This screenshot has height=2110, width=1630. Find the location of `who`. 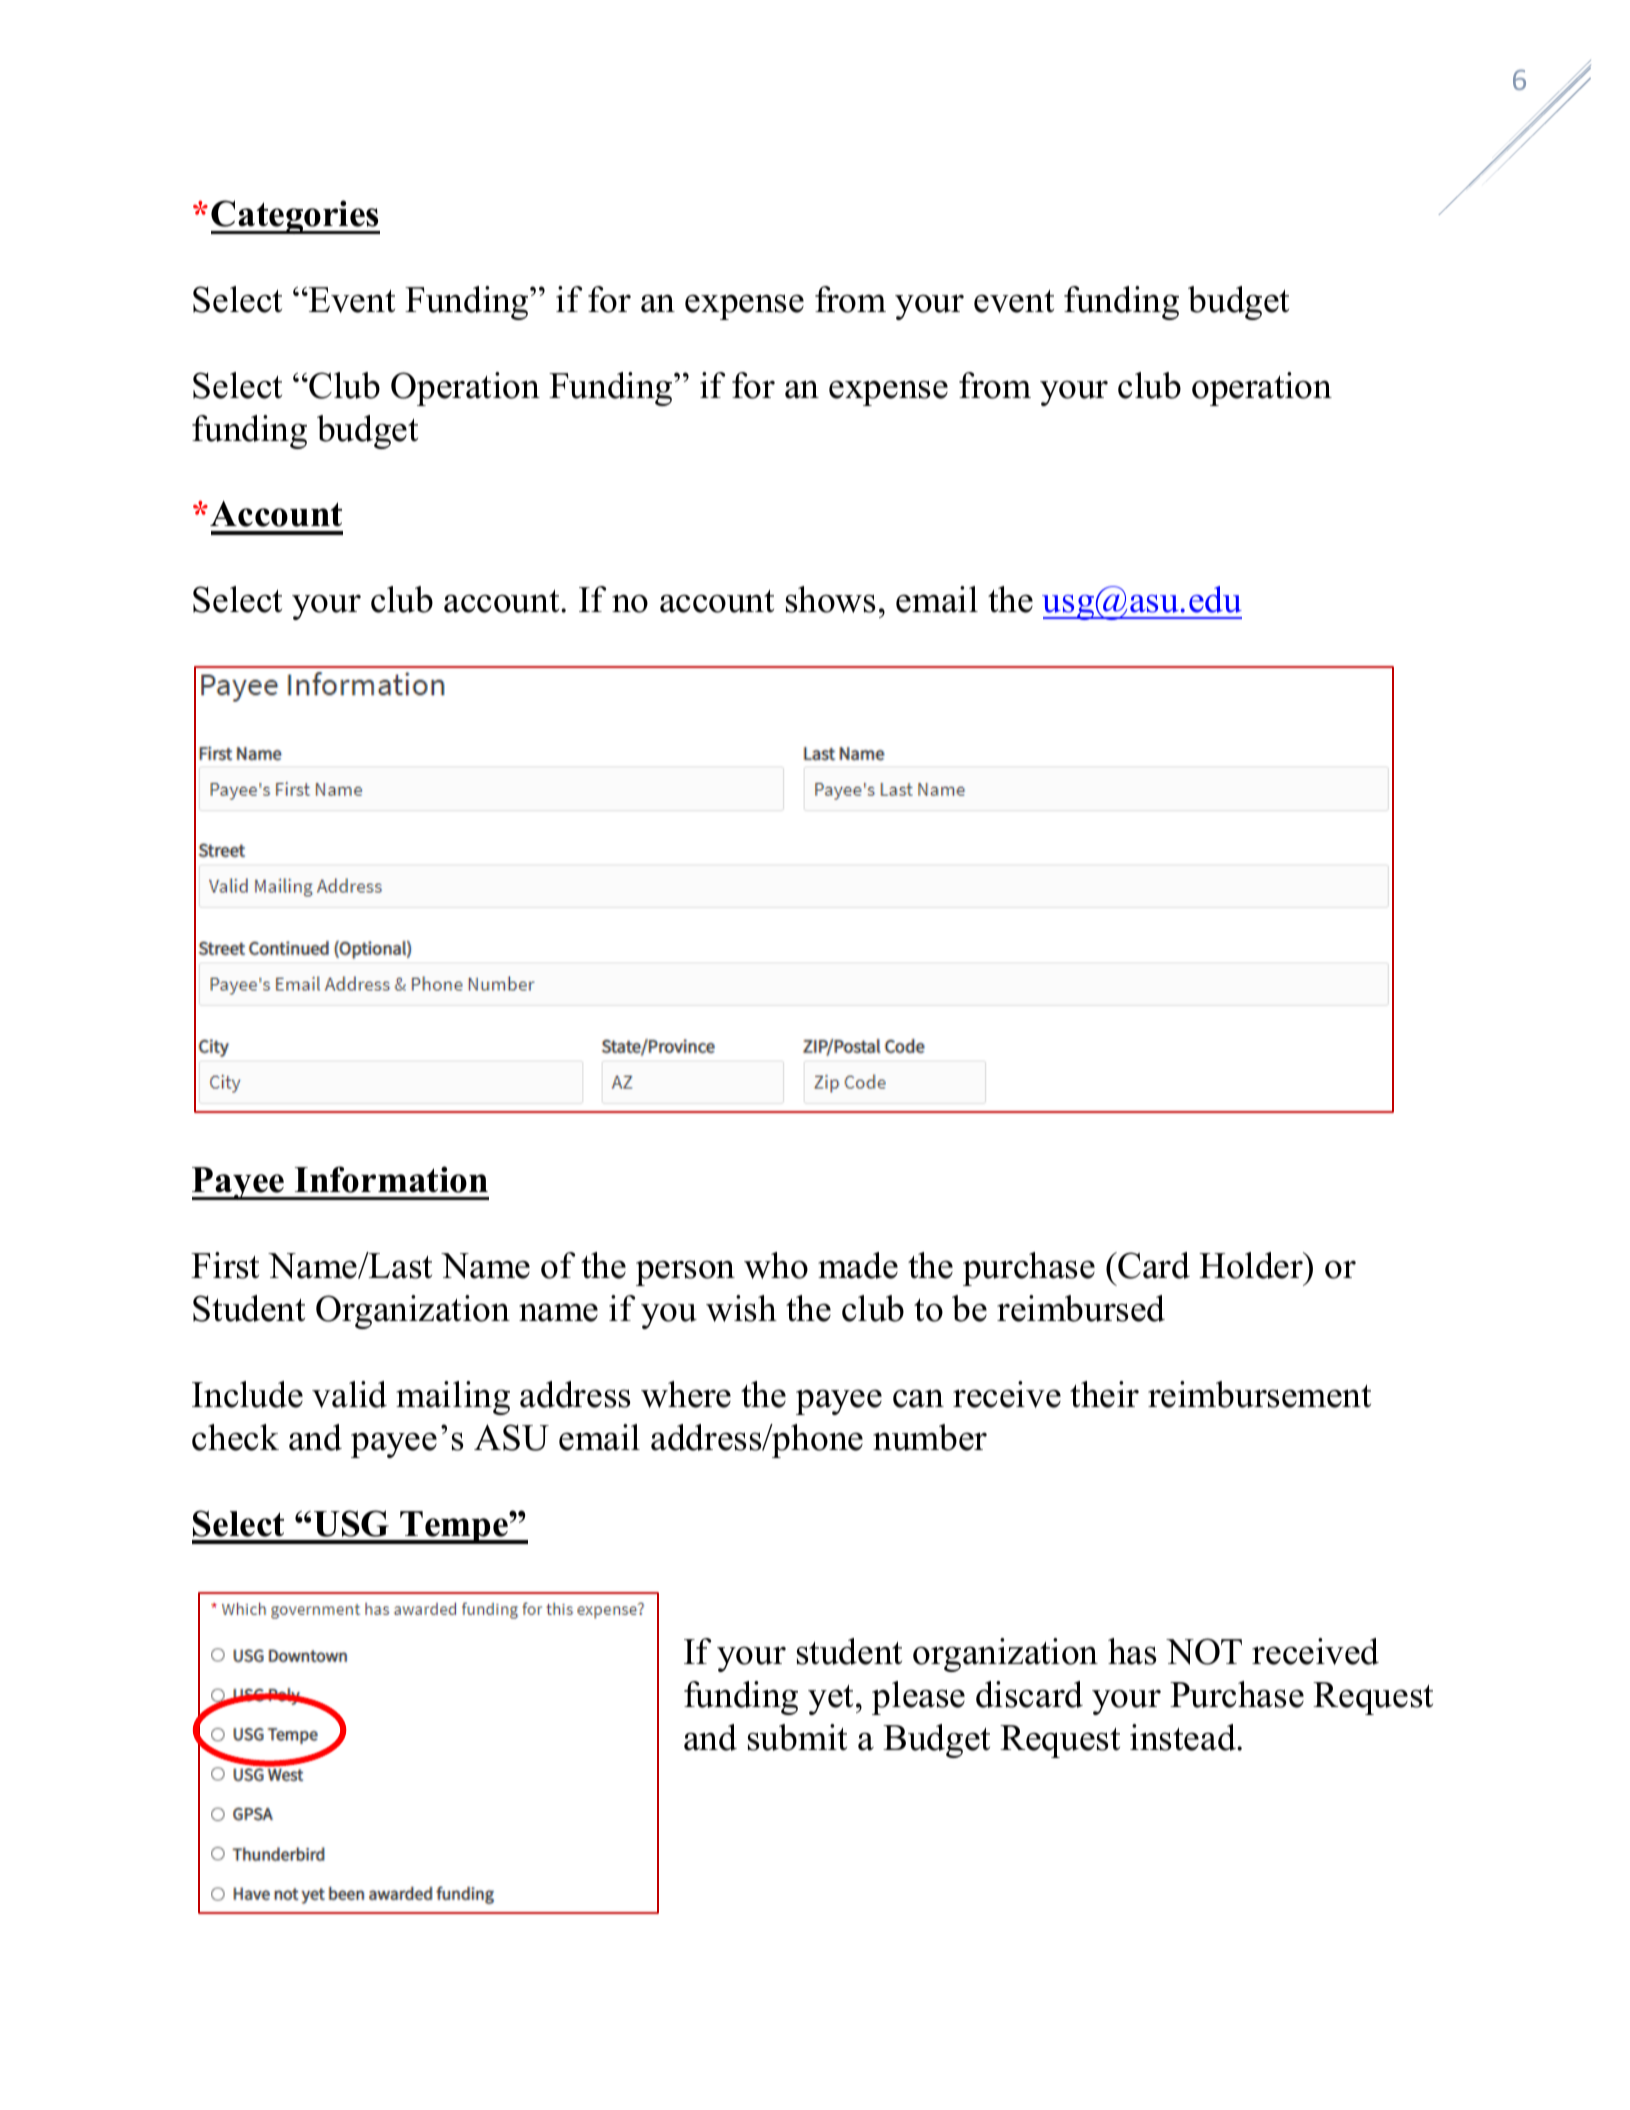

who is located at coordinates (776, 1265).
